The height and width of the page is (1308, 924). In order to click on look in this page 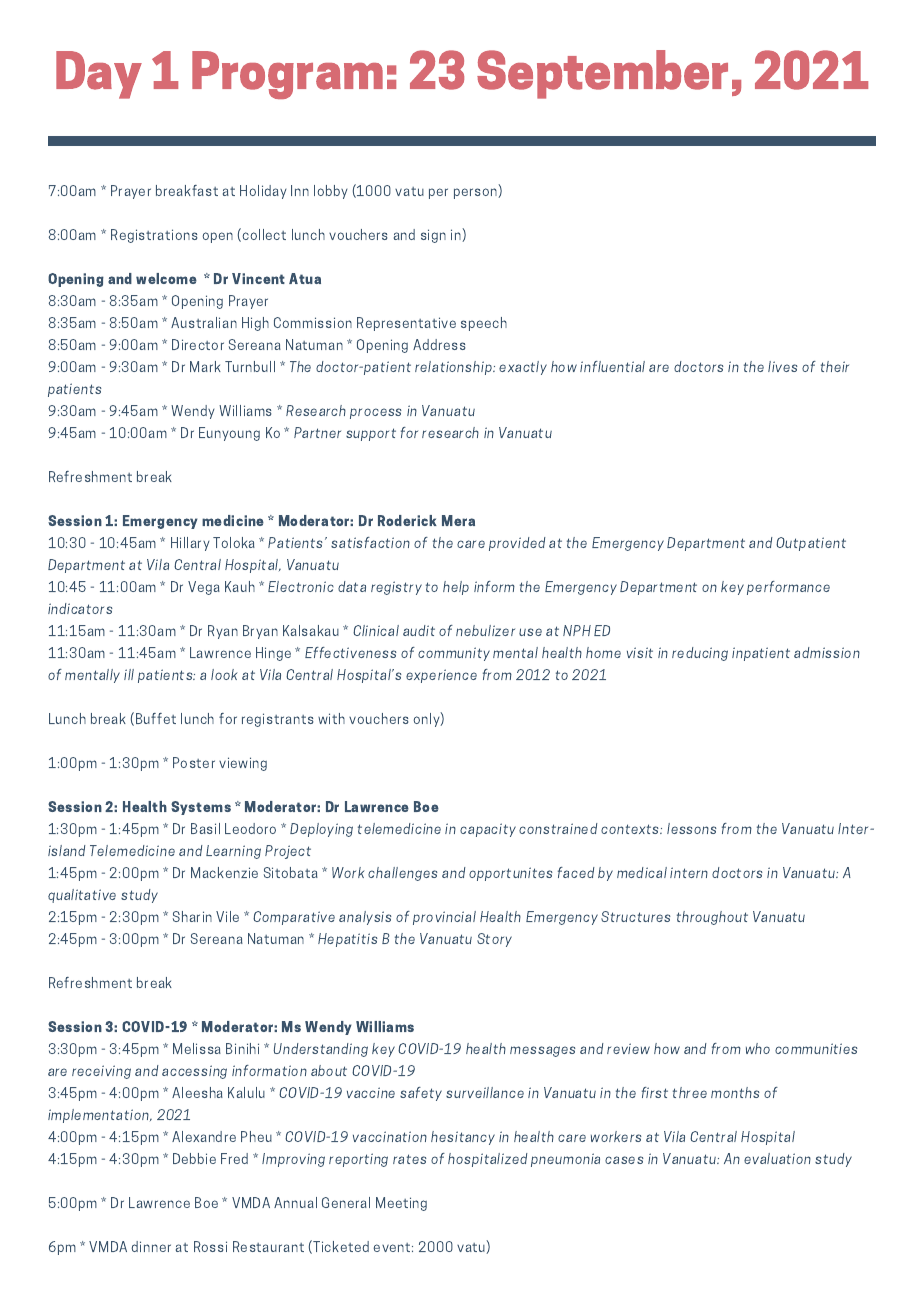, I will do `click(224, 674)`.
